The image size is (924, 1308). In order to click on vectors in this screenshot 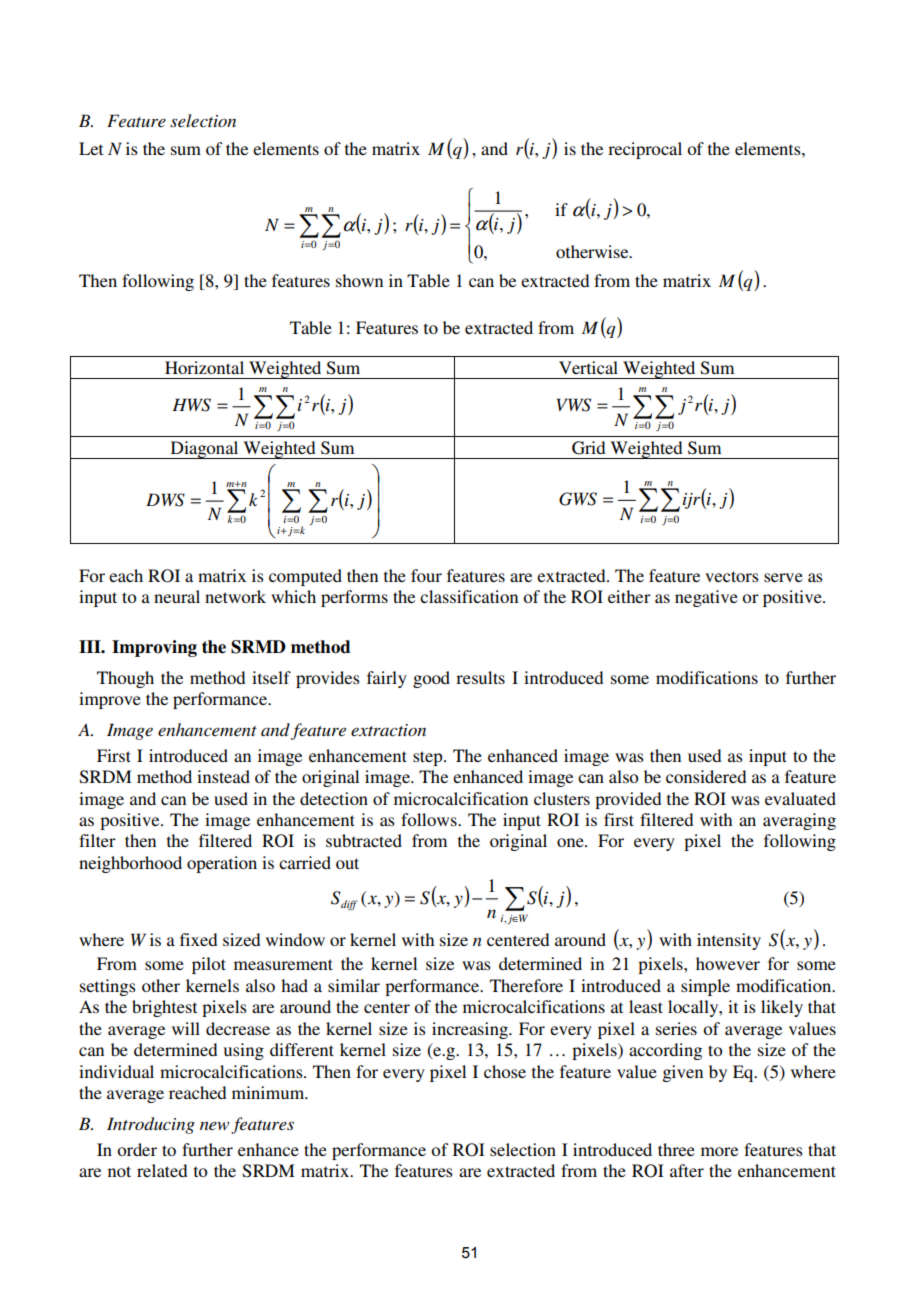, I will do `click(732, 576)`.
